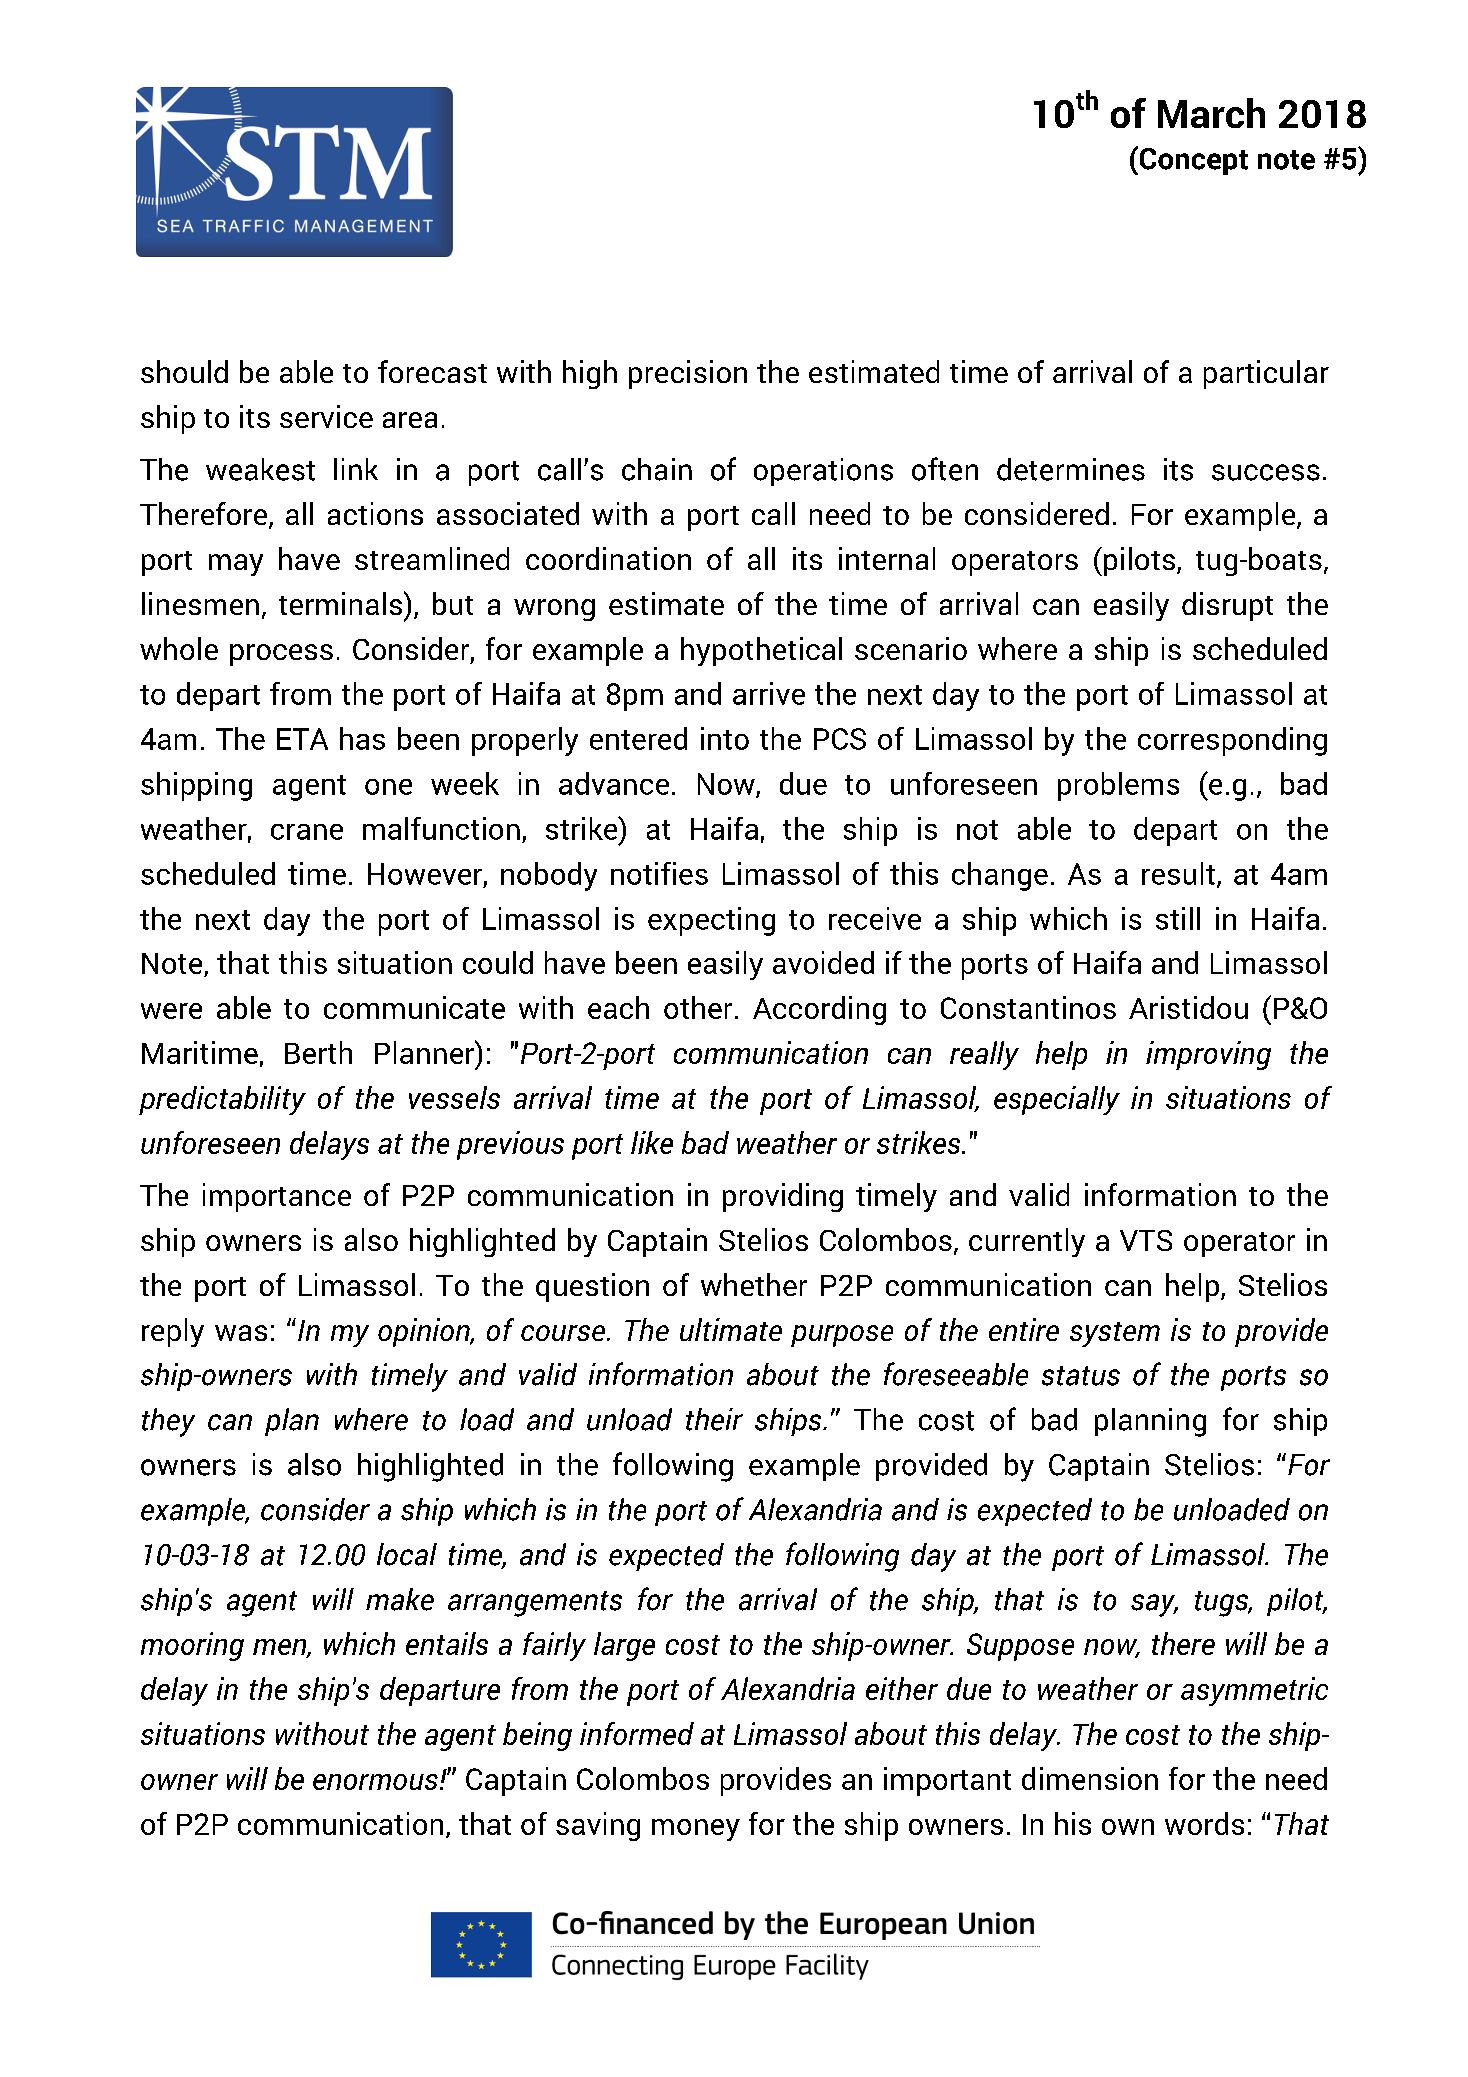 This screenshot has height=2077, width=1468. Describe the element at coordinates (1178, 918) in the screenshot. I see `still` at that location.
